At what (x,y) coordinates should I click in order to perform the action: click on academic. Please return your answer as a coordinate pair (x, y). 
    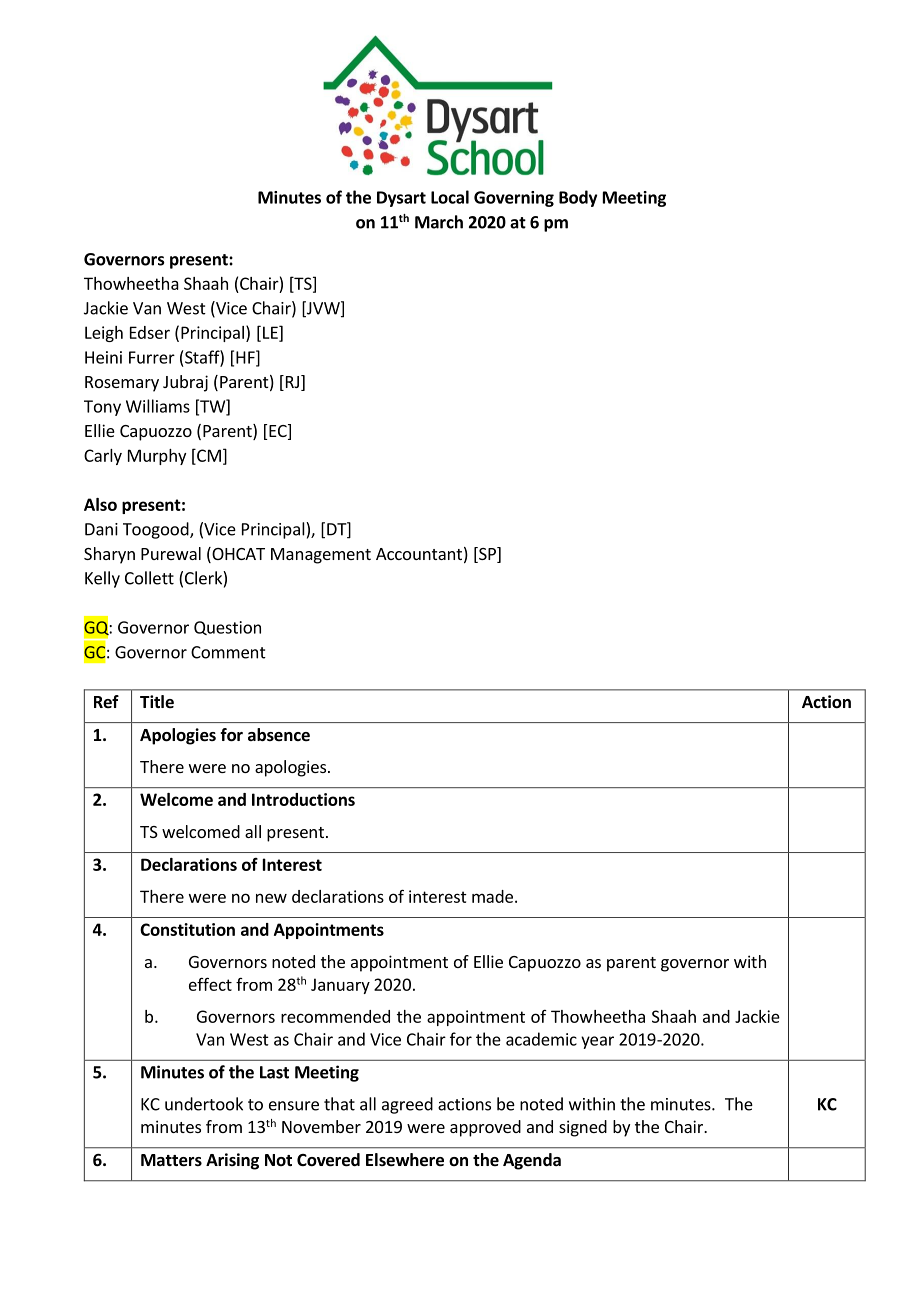
    Looking at the image, I should click on (541, 1039).
